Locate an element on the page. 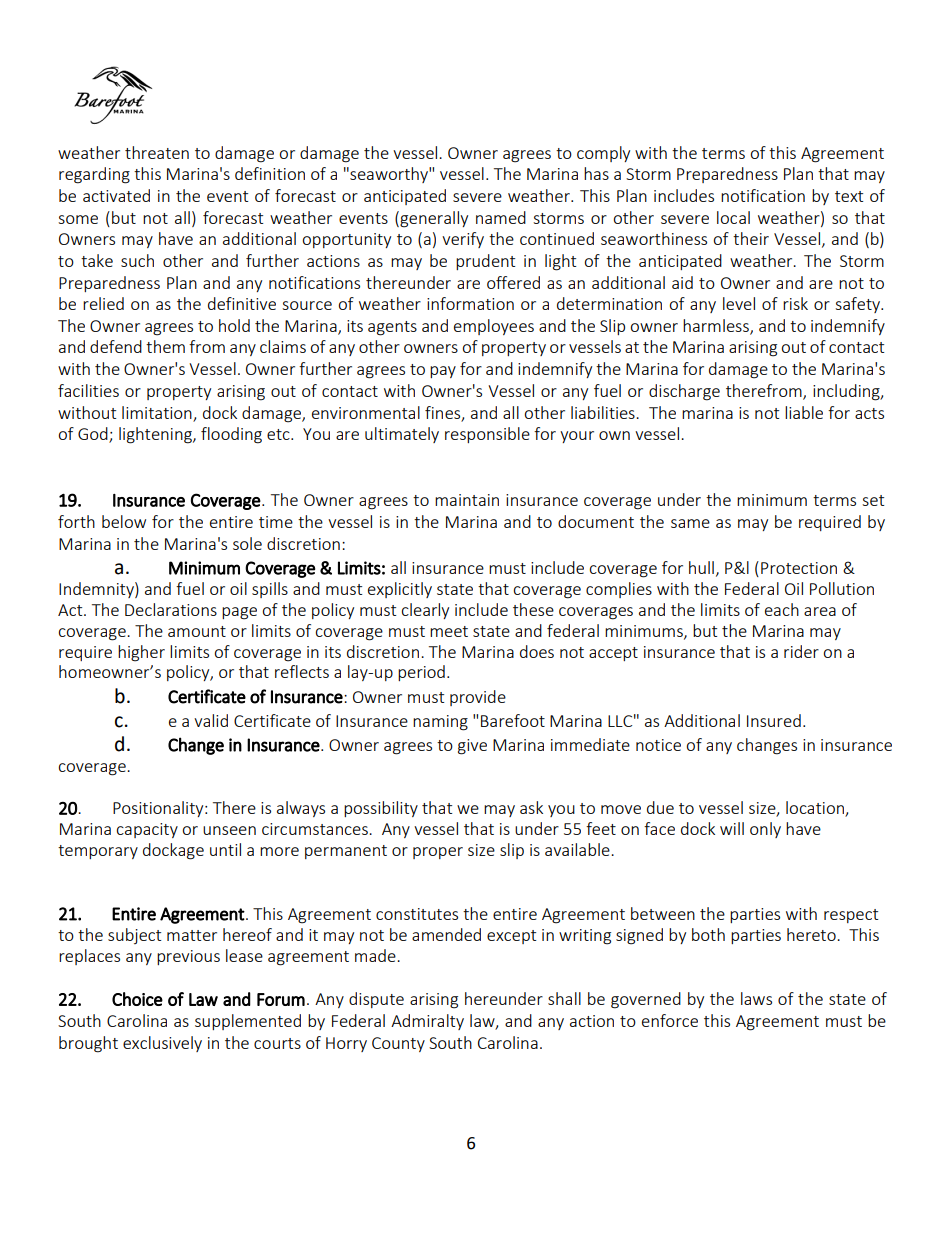 The width and height of the image is (952, 1233). threaten is located at coordinates (157, 152).
